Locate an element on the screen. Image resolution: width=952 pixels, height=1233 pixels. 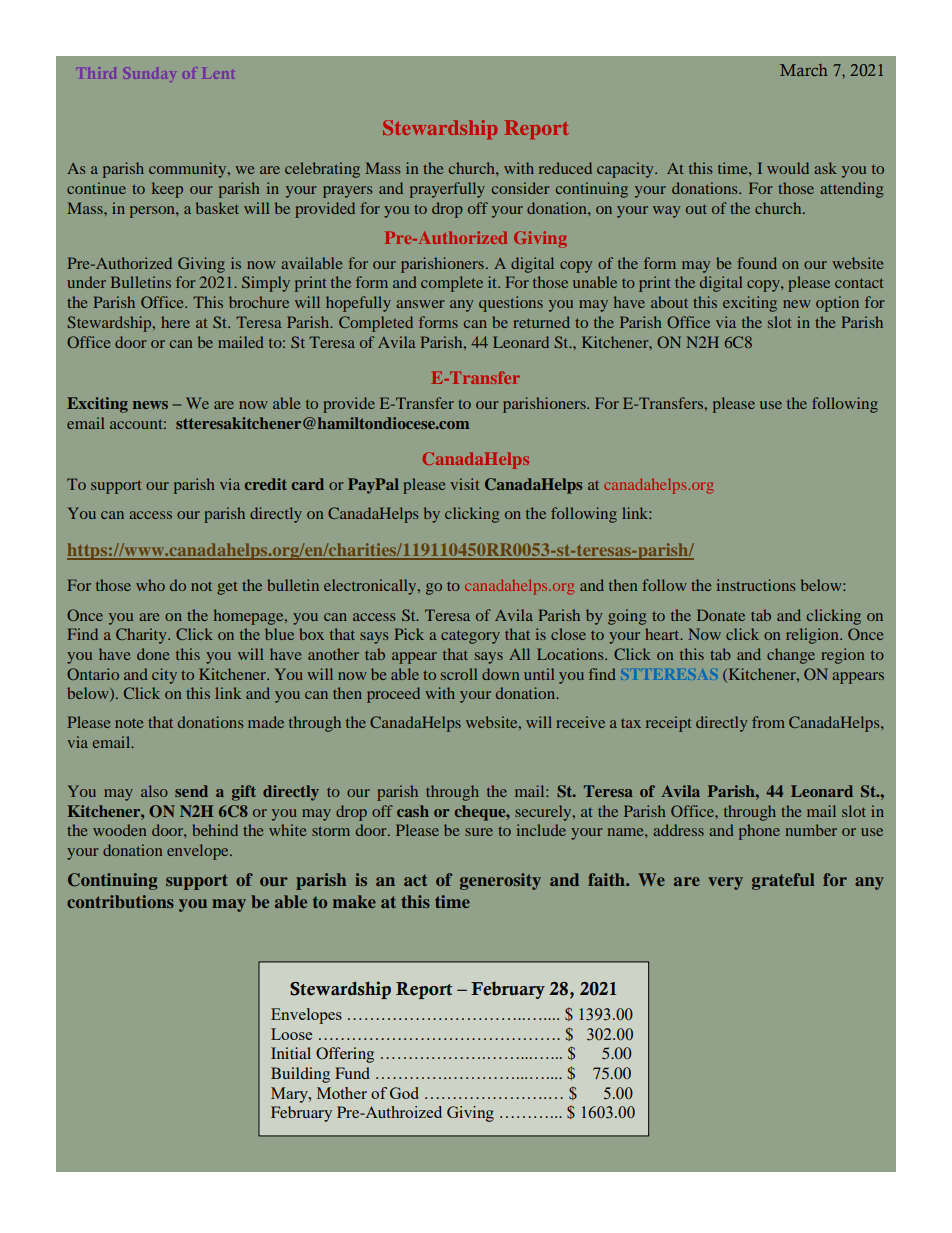
who is located at coordinates (150, 585).
